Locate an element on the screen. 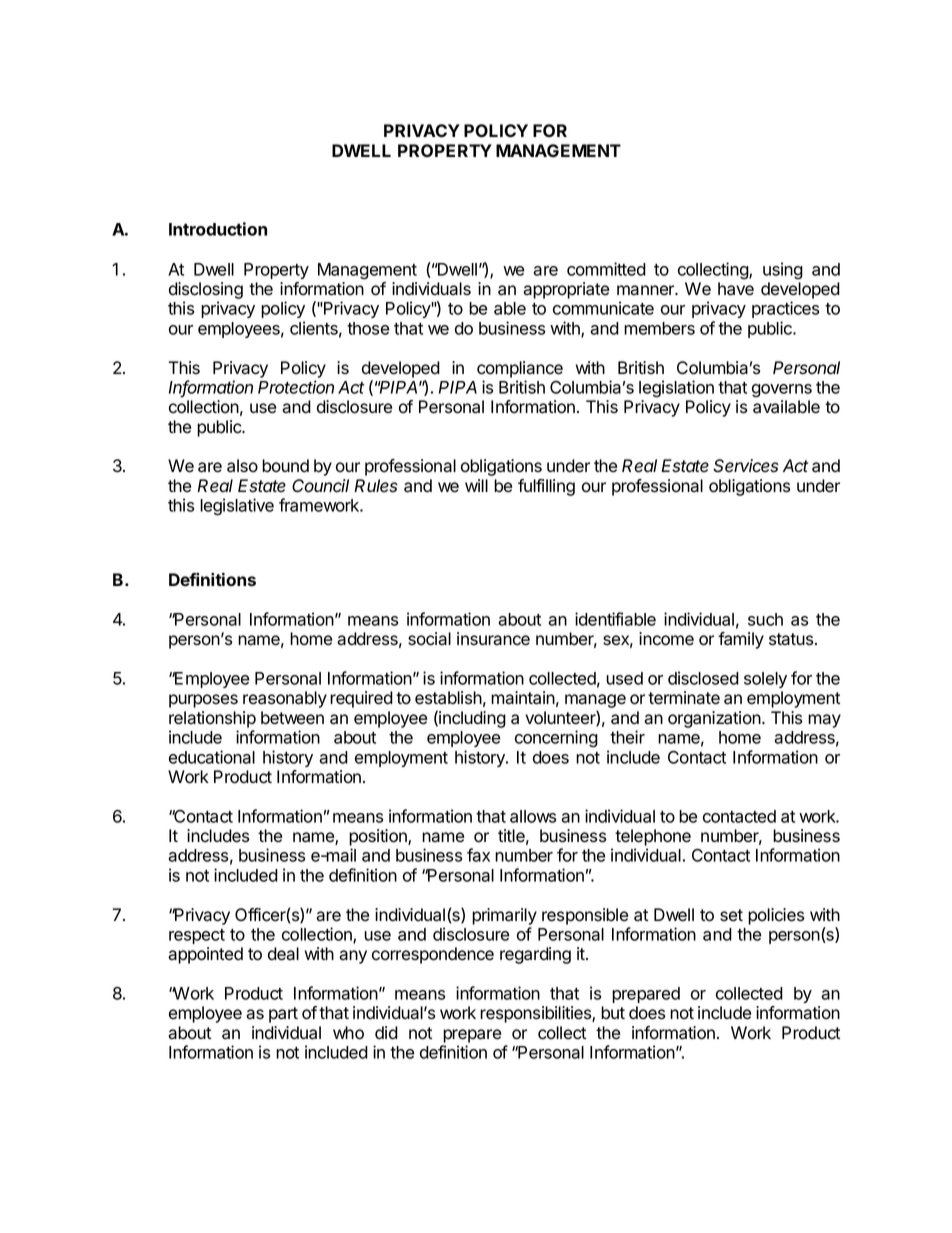 The width and height of the screenshot is (952, 1233). will is located at coordinates (476, 485).
